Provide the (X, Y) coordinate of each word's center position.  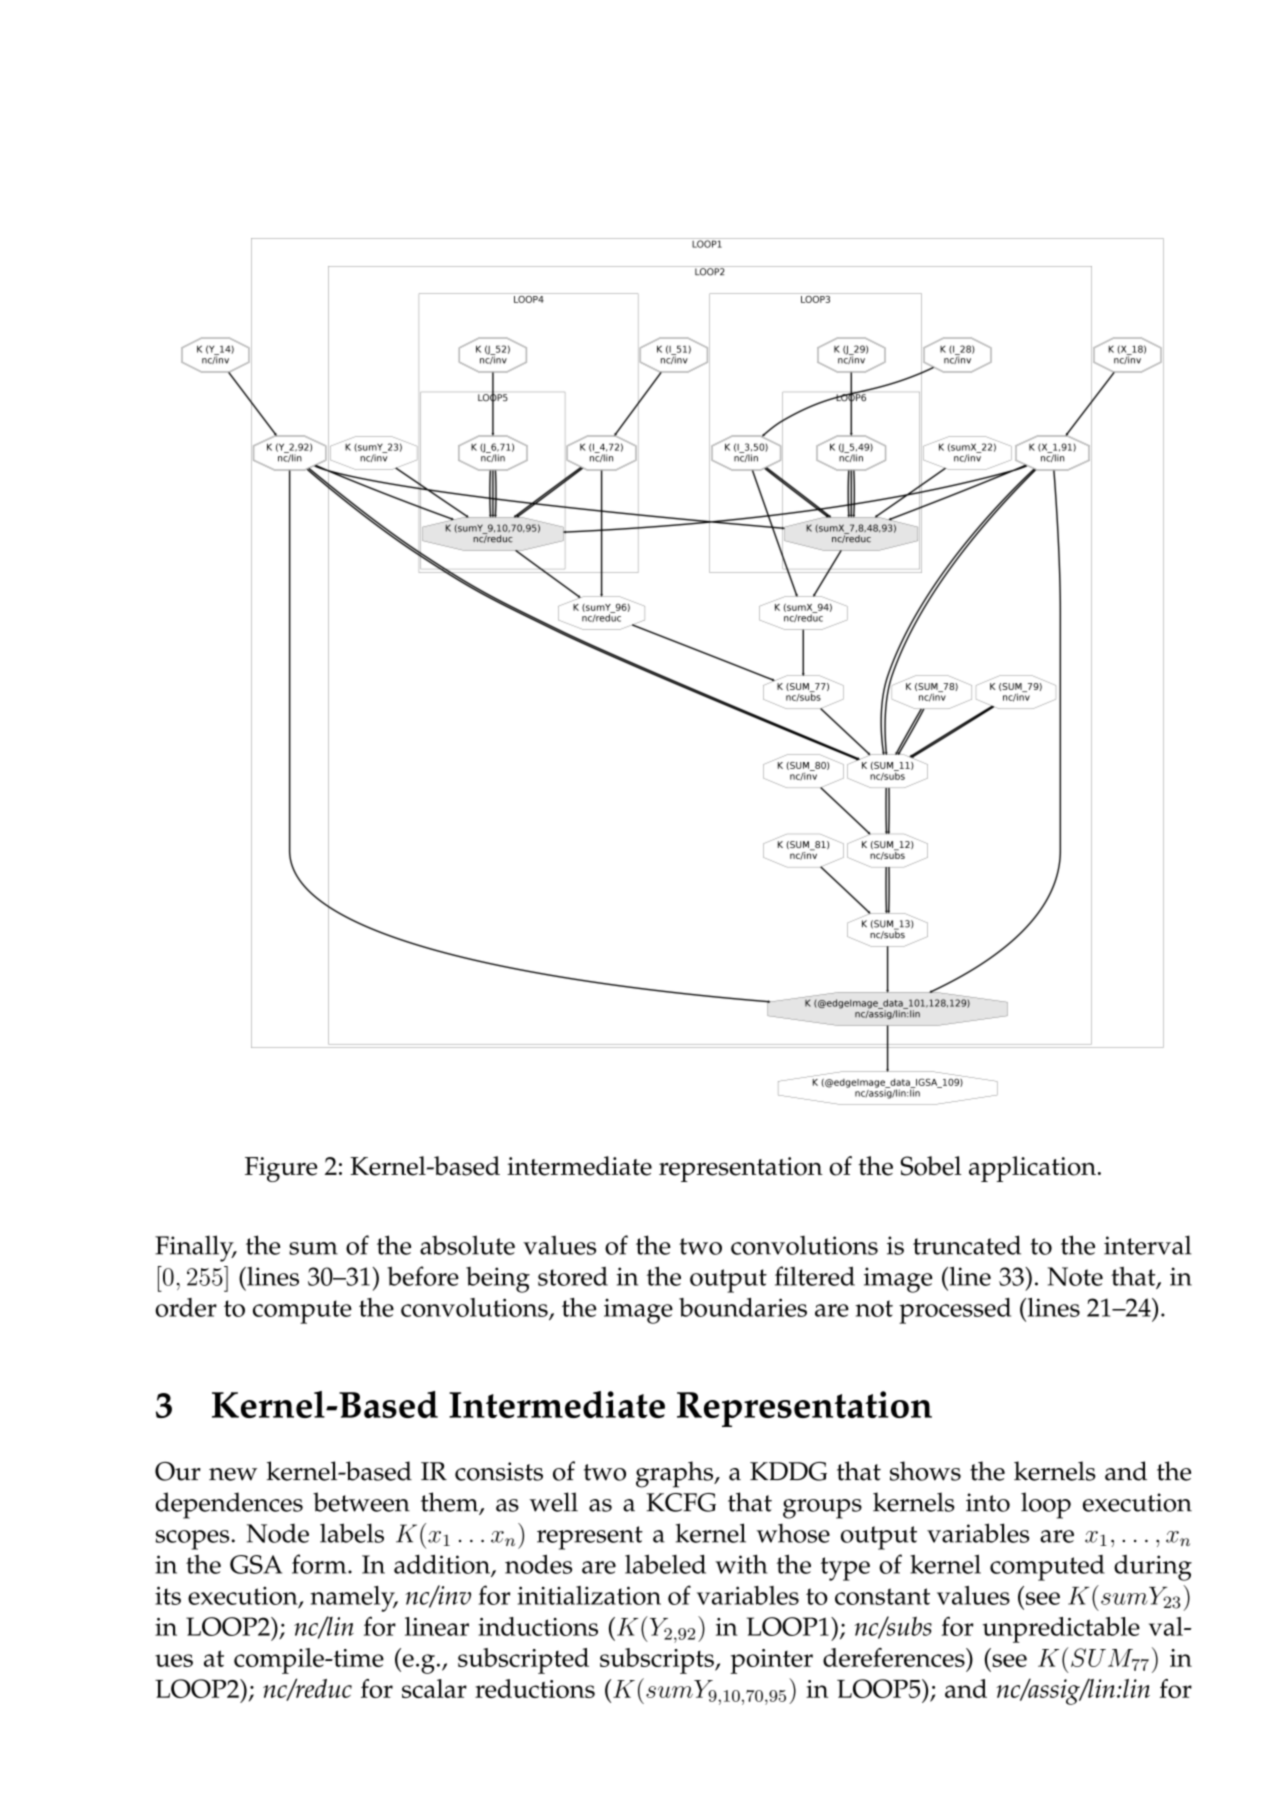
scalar (434, 1688)
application (1032, 1169)
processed (955, 1311)
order (186, 1307)
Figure (281, 1169)
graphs (676, 1474)
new (233, 1474)
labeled (665, 1564)
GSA (256, 1564)
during (1153, 1568)
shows (925, 1471)
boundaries (743, 1307)
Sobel (930, 1166)
